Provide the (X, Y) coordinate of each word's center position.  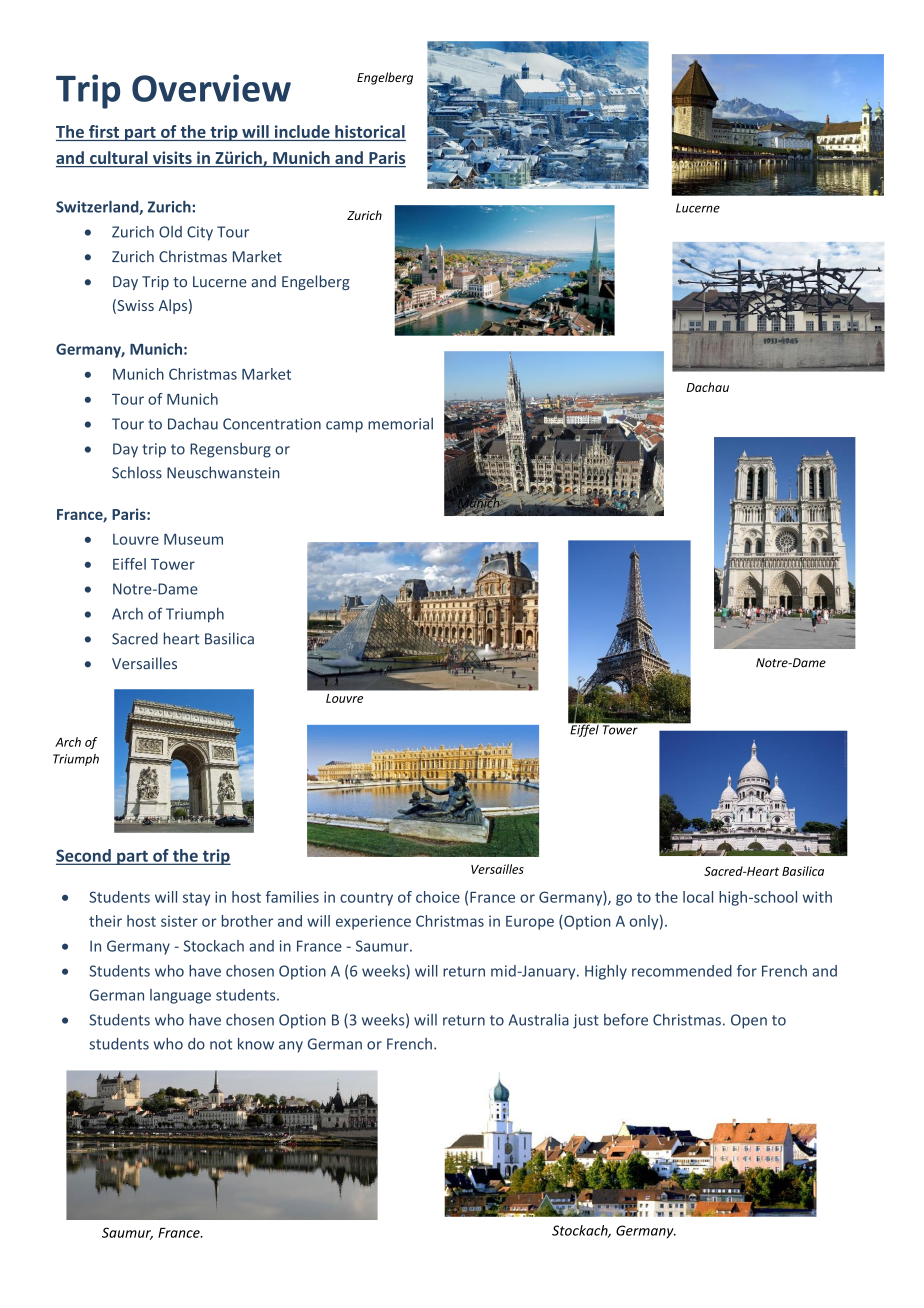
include (302, 131)
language (180, 996)
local (698, 897)
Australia (539, 1019)
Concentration (272, 424)
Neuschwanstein (223, 472)
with (817, 897)
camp (344, 427)
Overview (211, 88)
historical (370, 131)
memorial (400, 424)
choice (438, 897)
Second (84, 856)
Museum (193, 539)
